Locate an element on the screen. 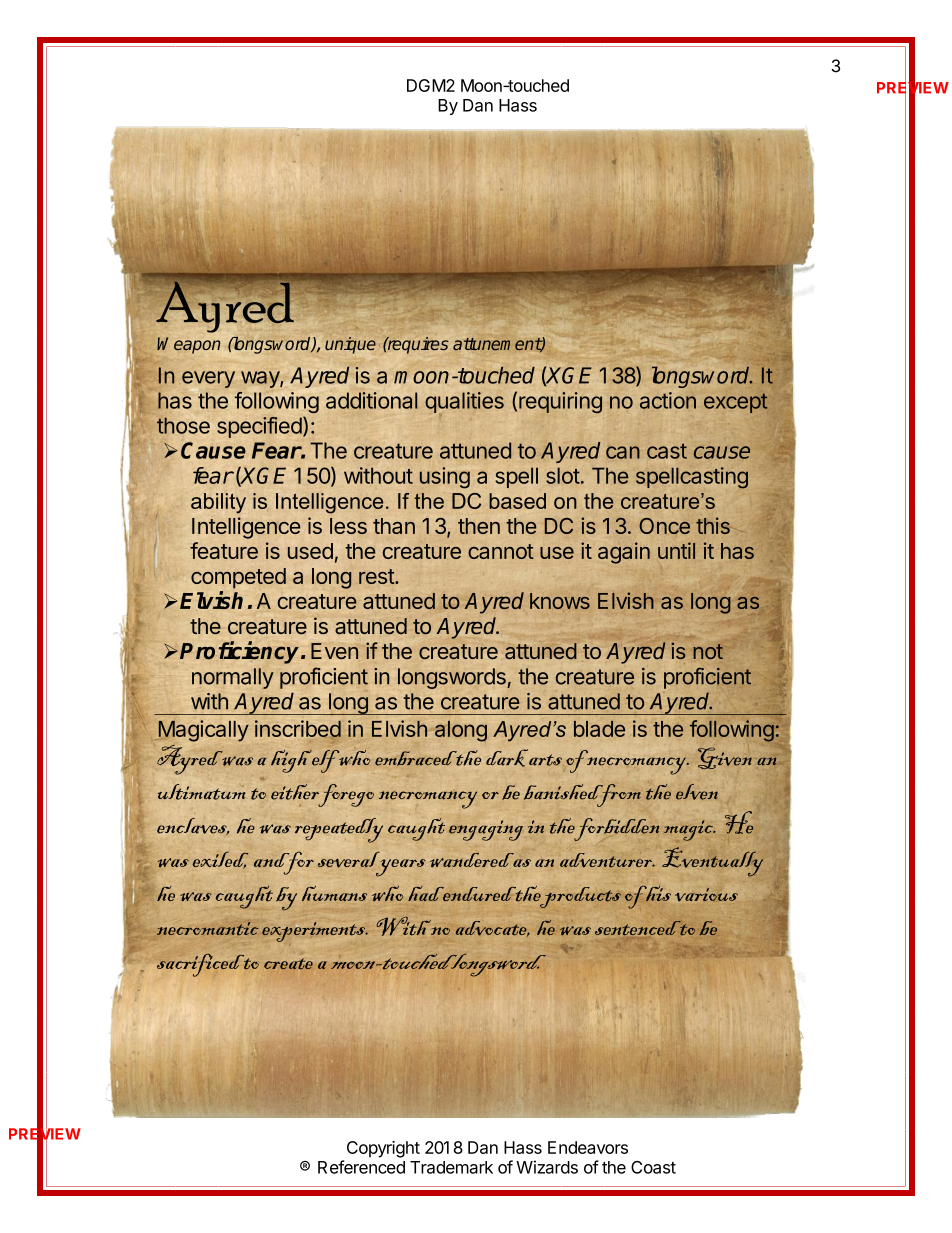 The height and width of the screenshot is (1233, 952). action is located at coordinates (668, 400).
